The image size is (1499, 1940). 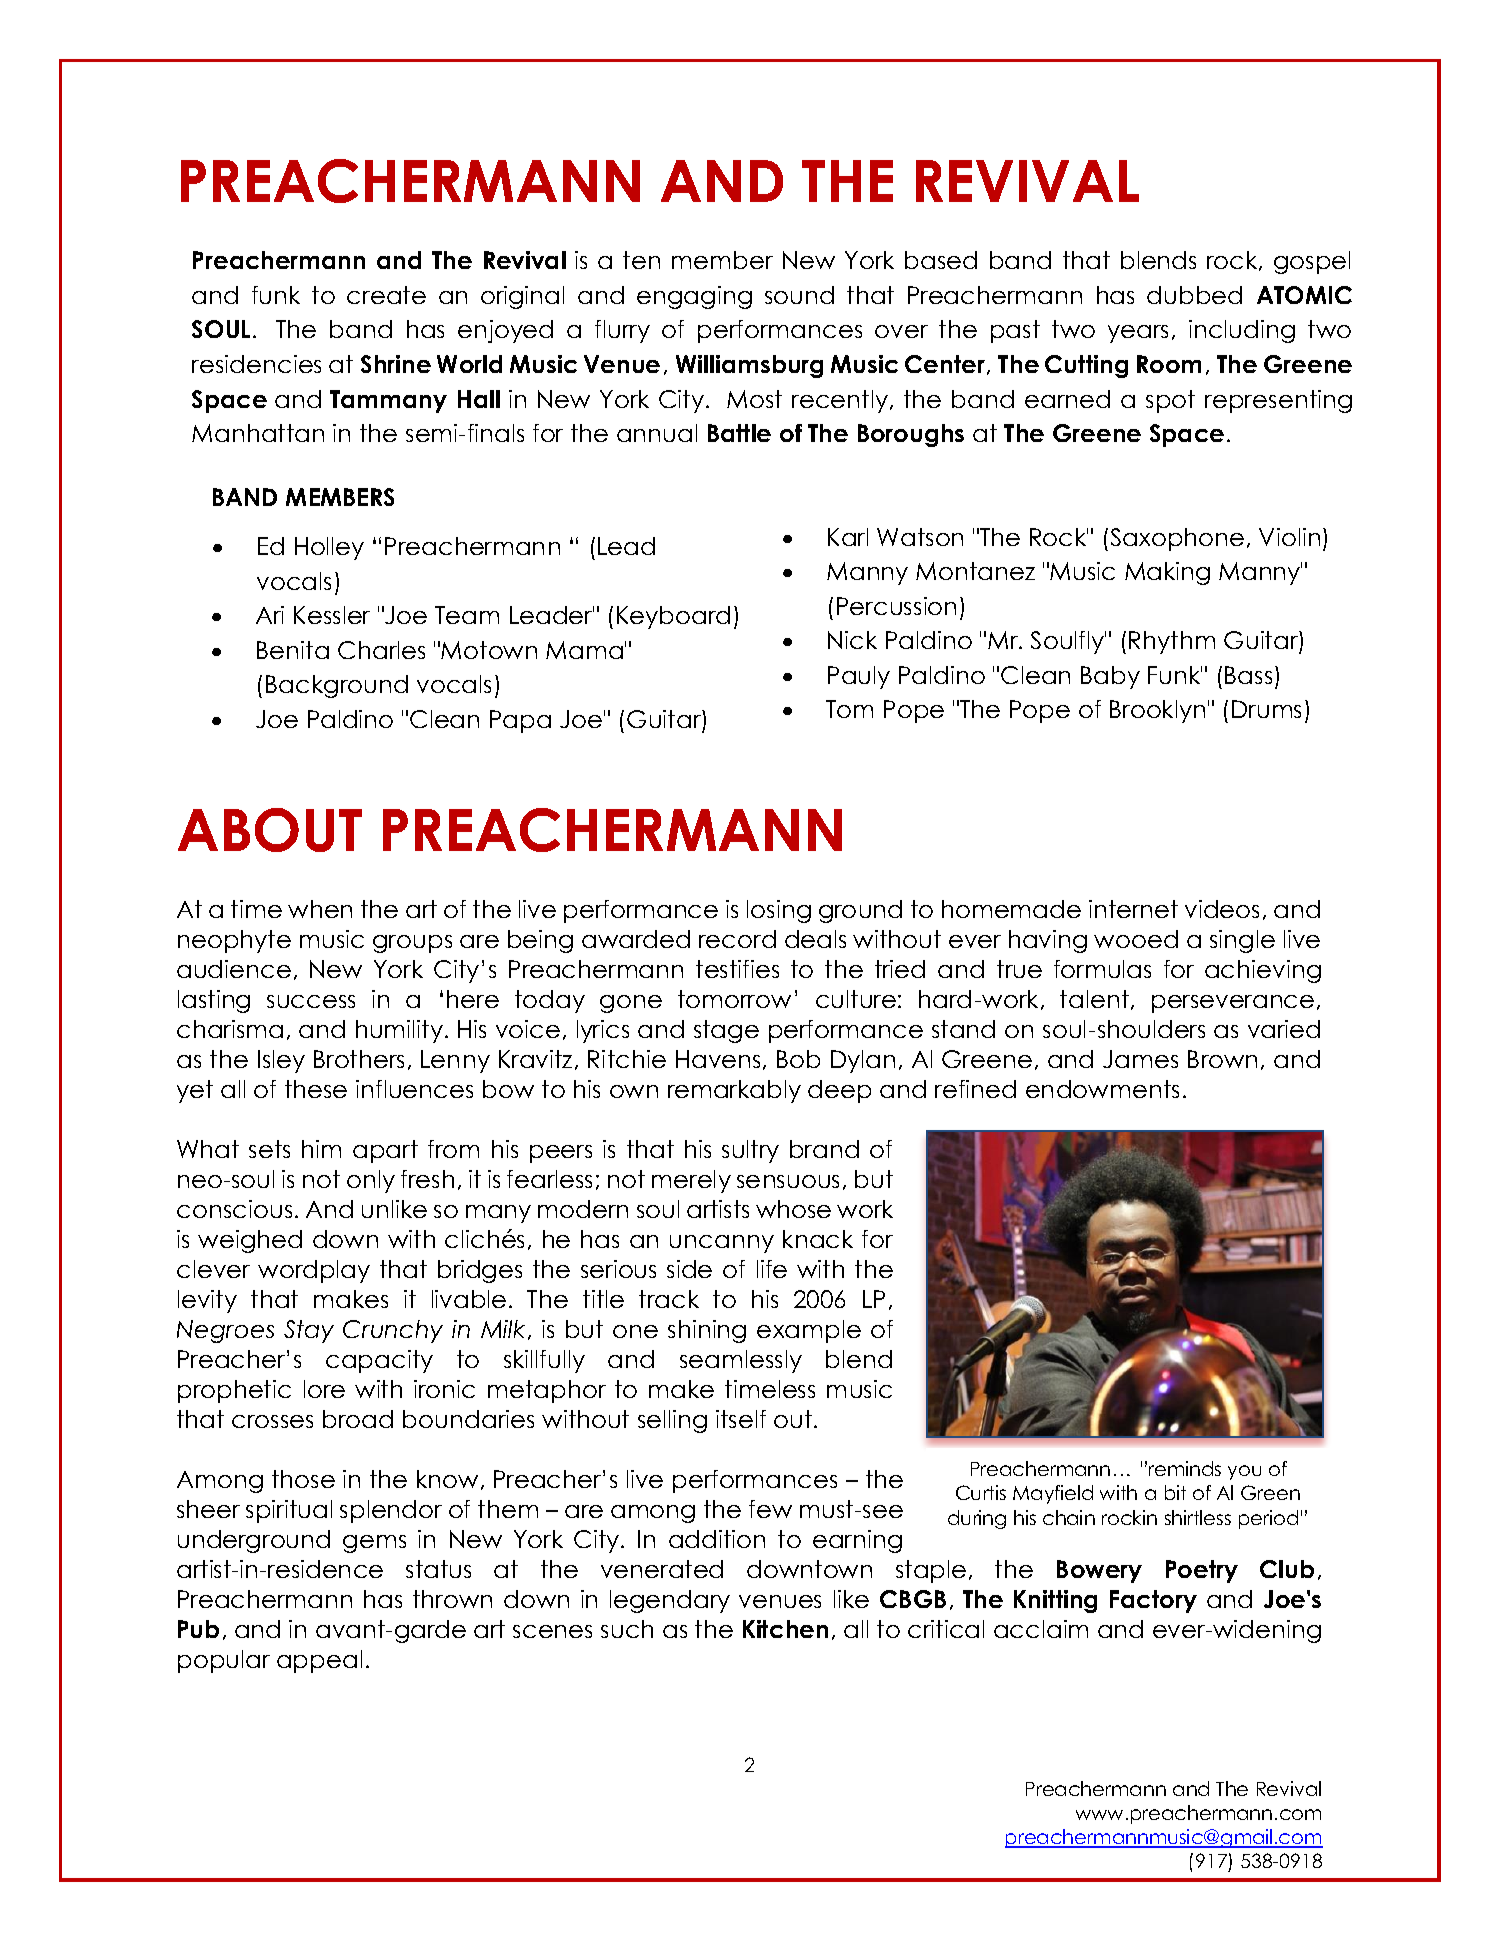 I want to click on sound, so click(x=799, y=295).
